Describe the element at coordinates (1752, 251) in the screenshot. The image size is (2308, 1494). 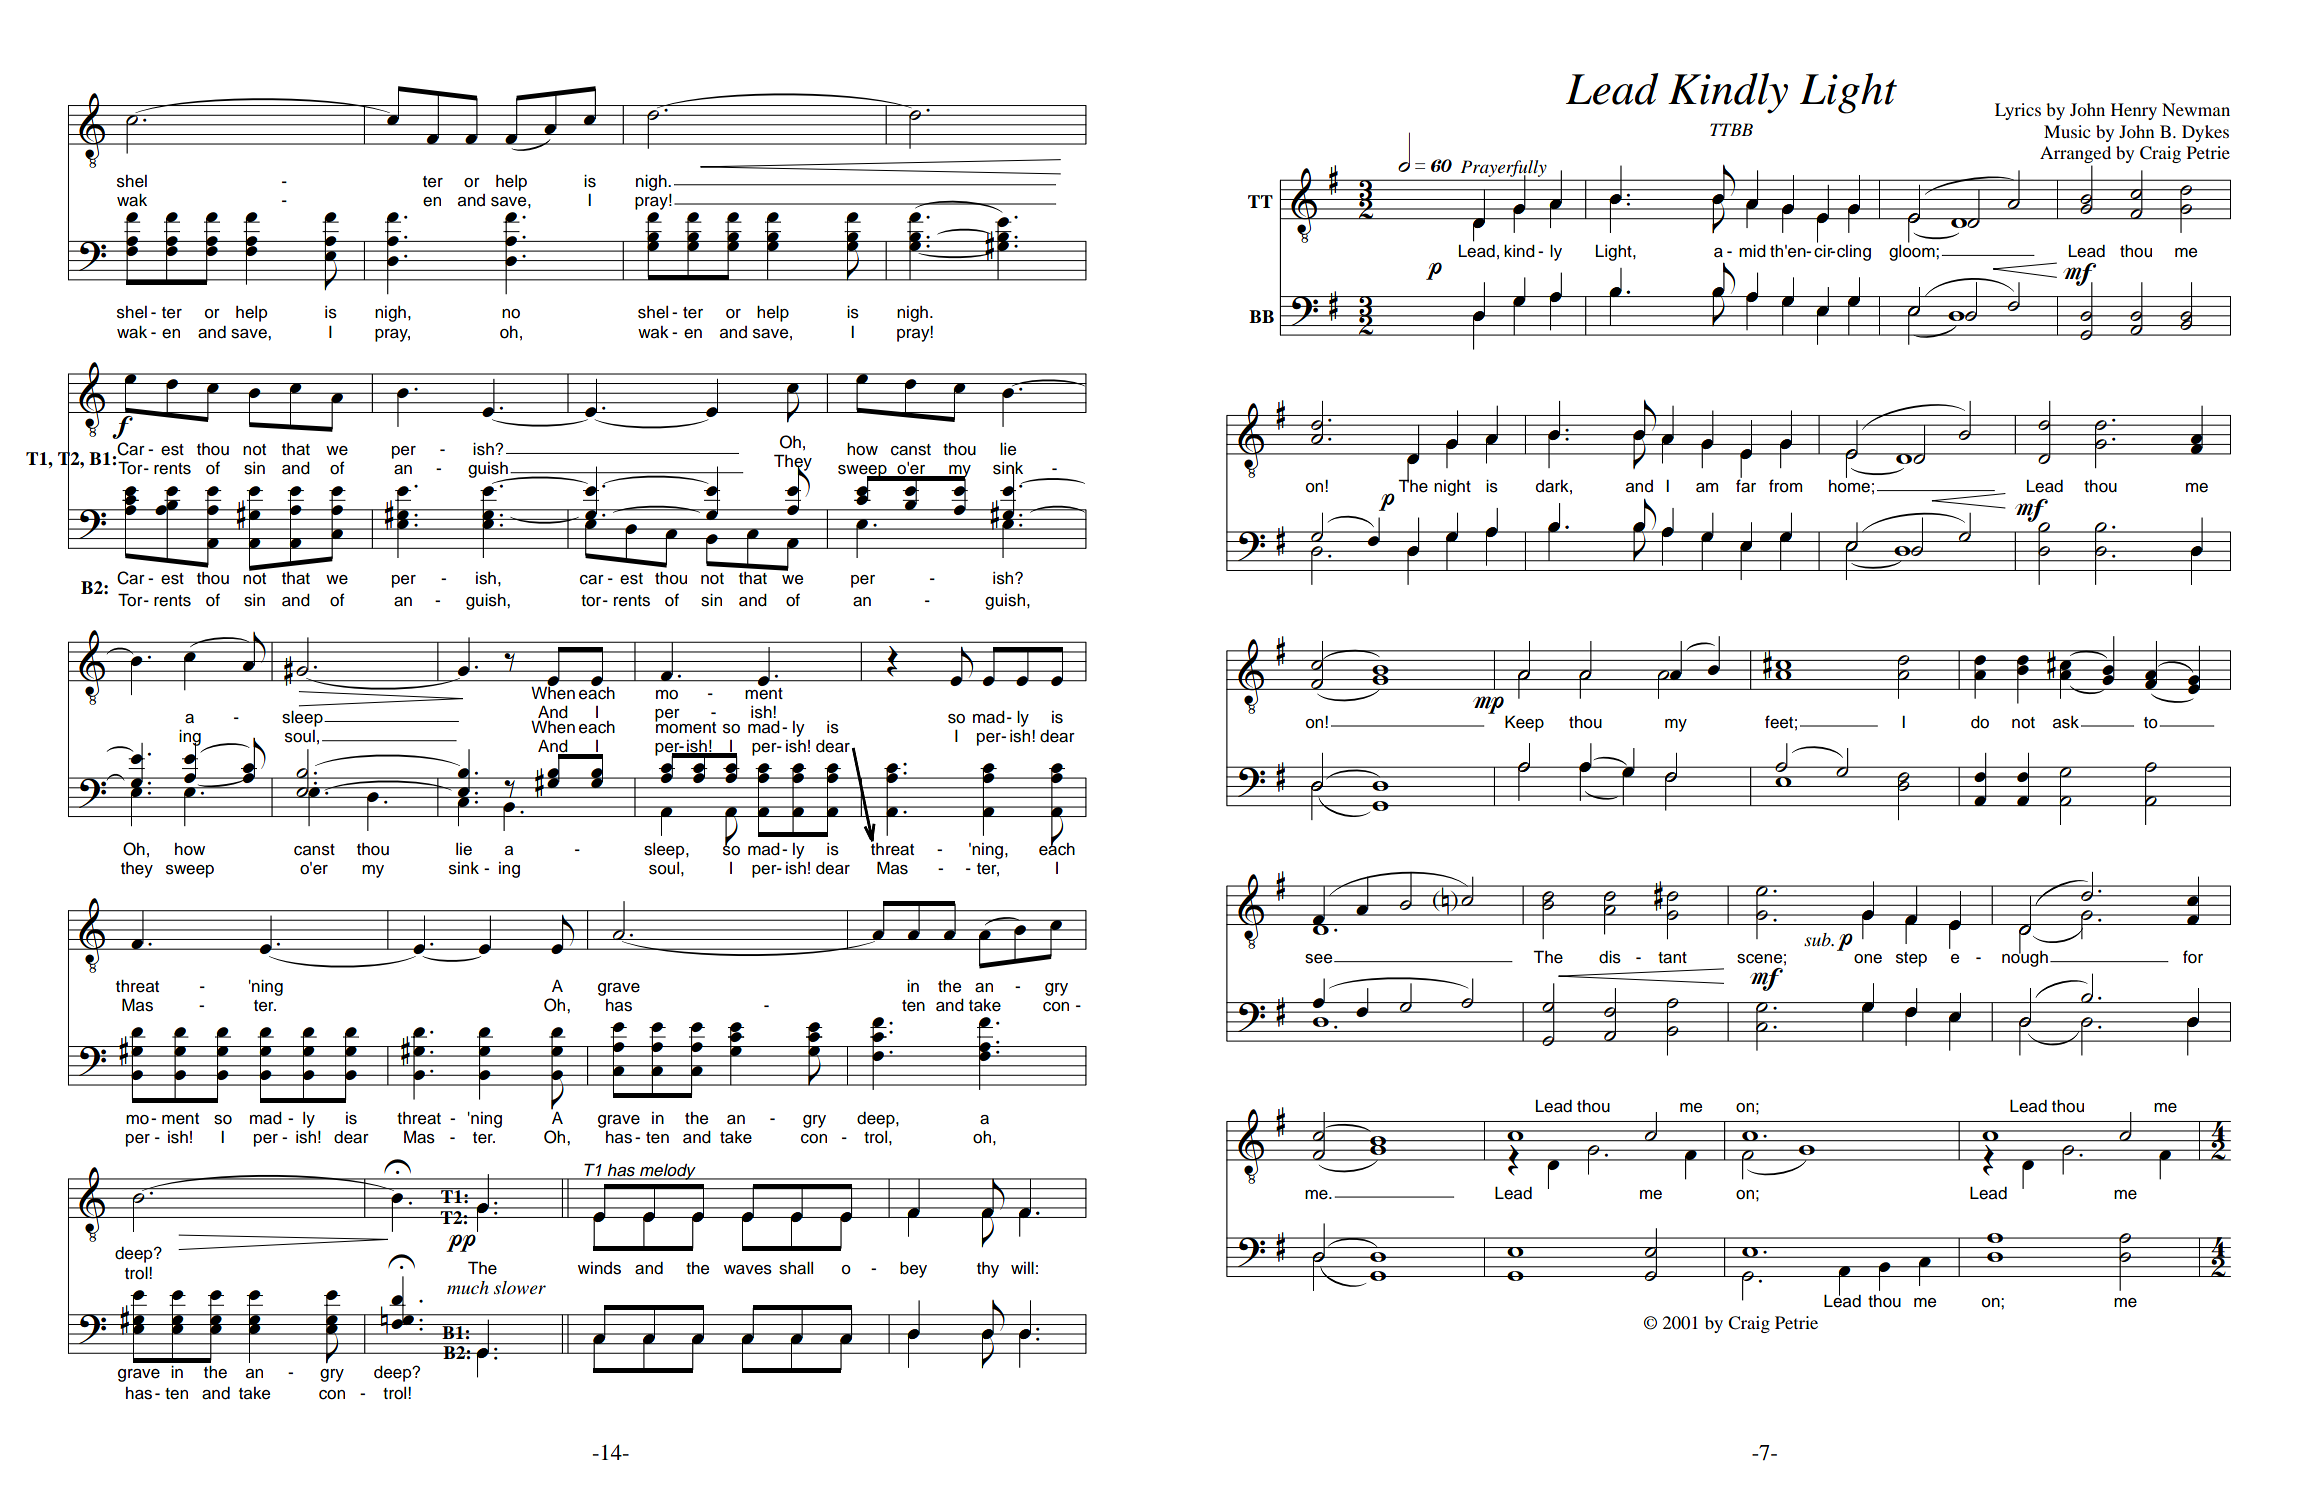
I see `mid` at that location.
